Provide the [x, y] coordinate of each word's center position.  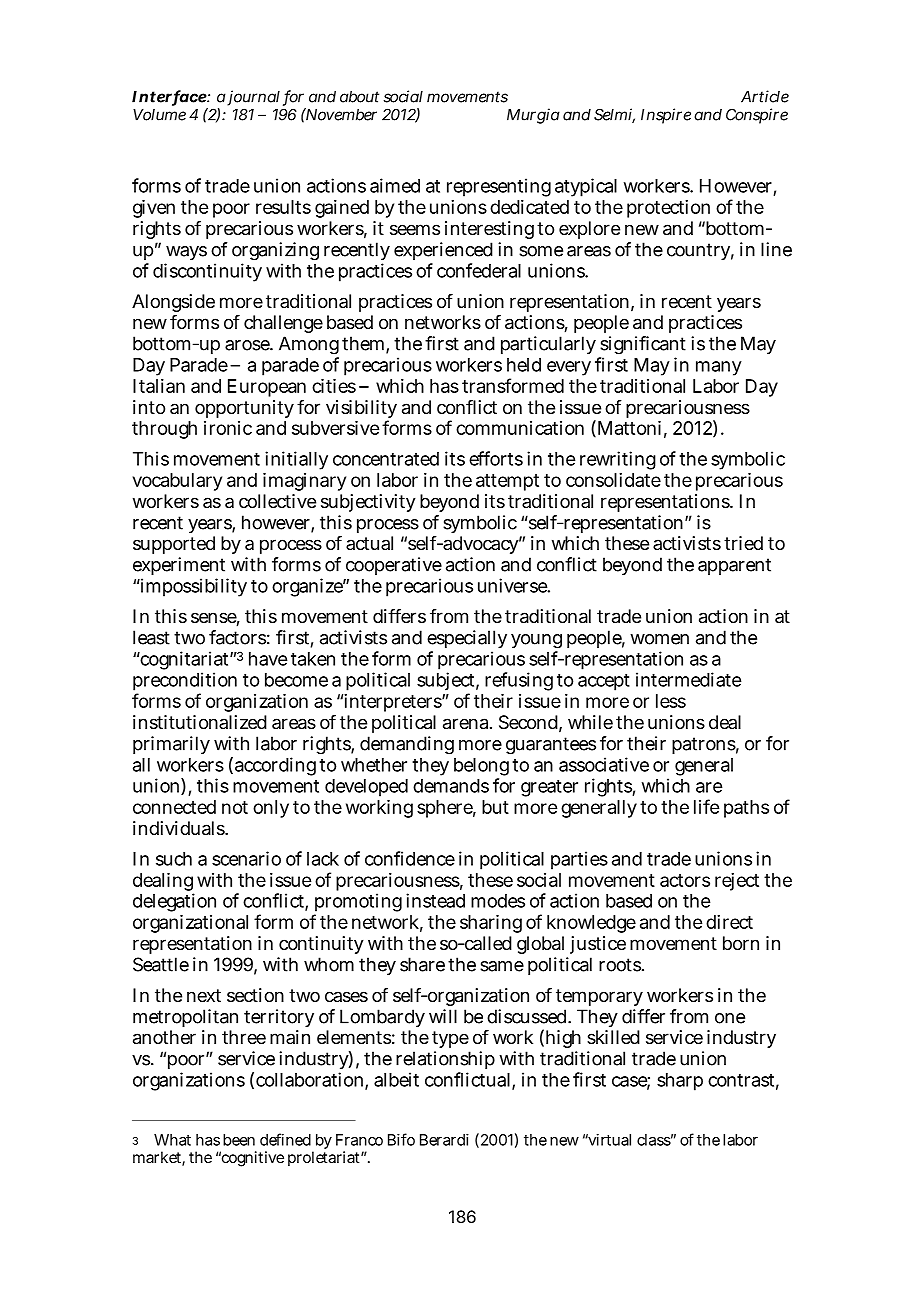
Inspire [666, 116]
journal [253, 98]
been [239, 1140]
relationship [445, 1060]
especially [467, 639]
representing [499, 187]
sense [215, 619]
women [659, 639]
